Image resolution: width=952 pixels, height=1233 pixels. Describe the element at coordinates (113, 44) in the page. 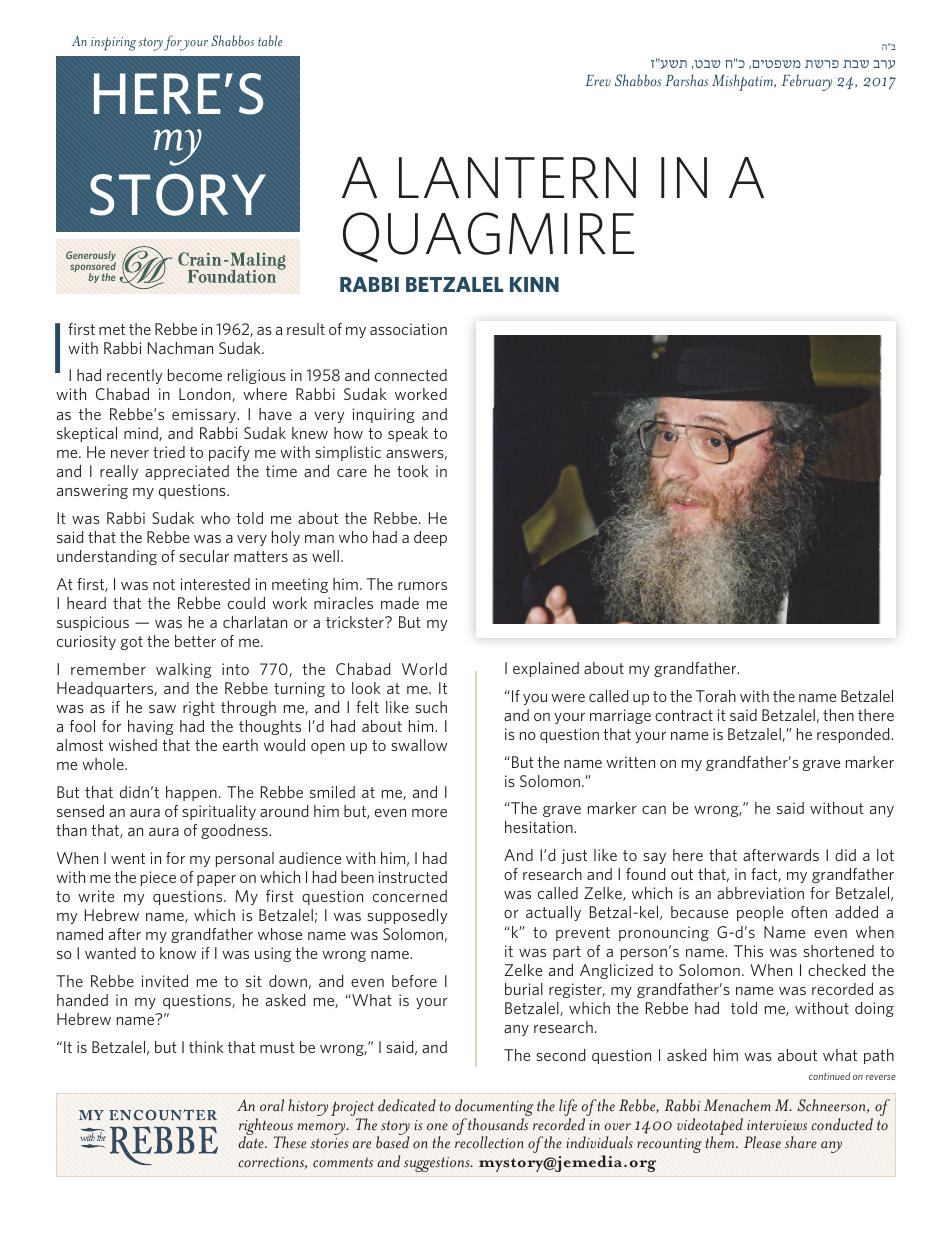

I see `inspiring` at that location.
